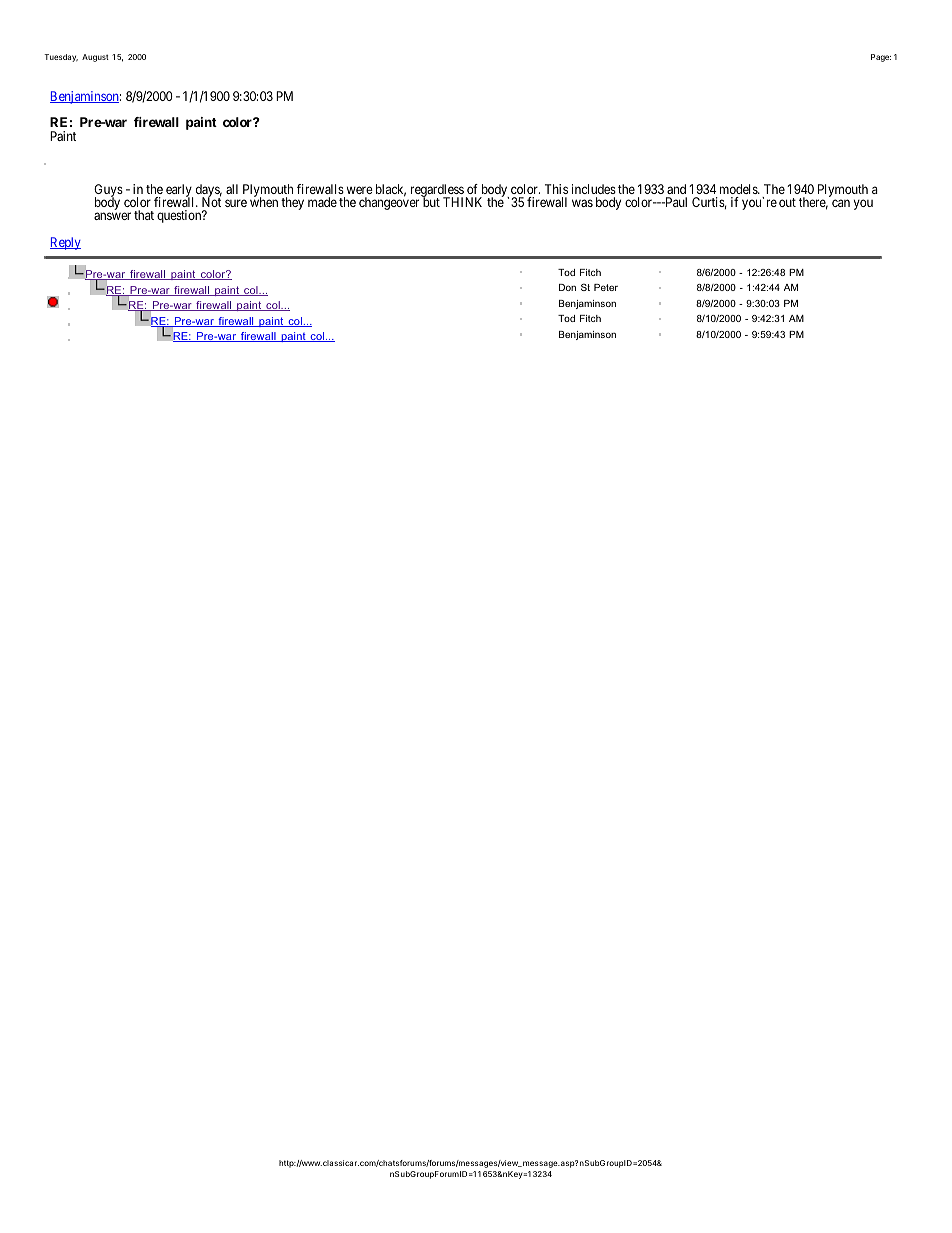  I want to click on Reply, so click(65, 243).
